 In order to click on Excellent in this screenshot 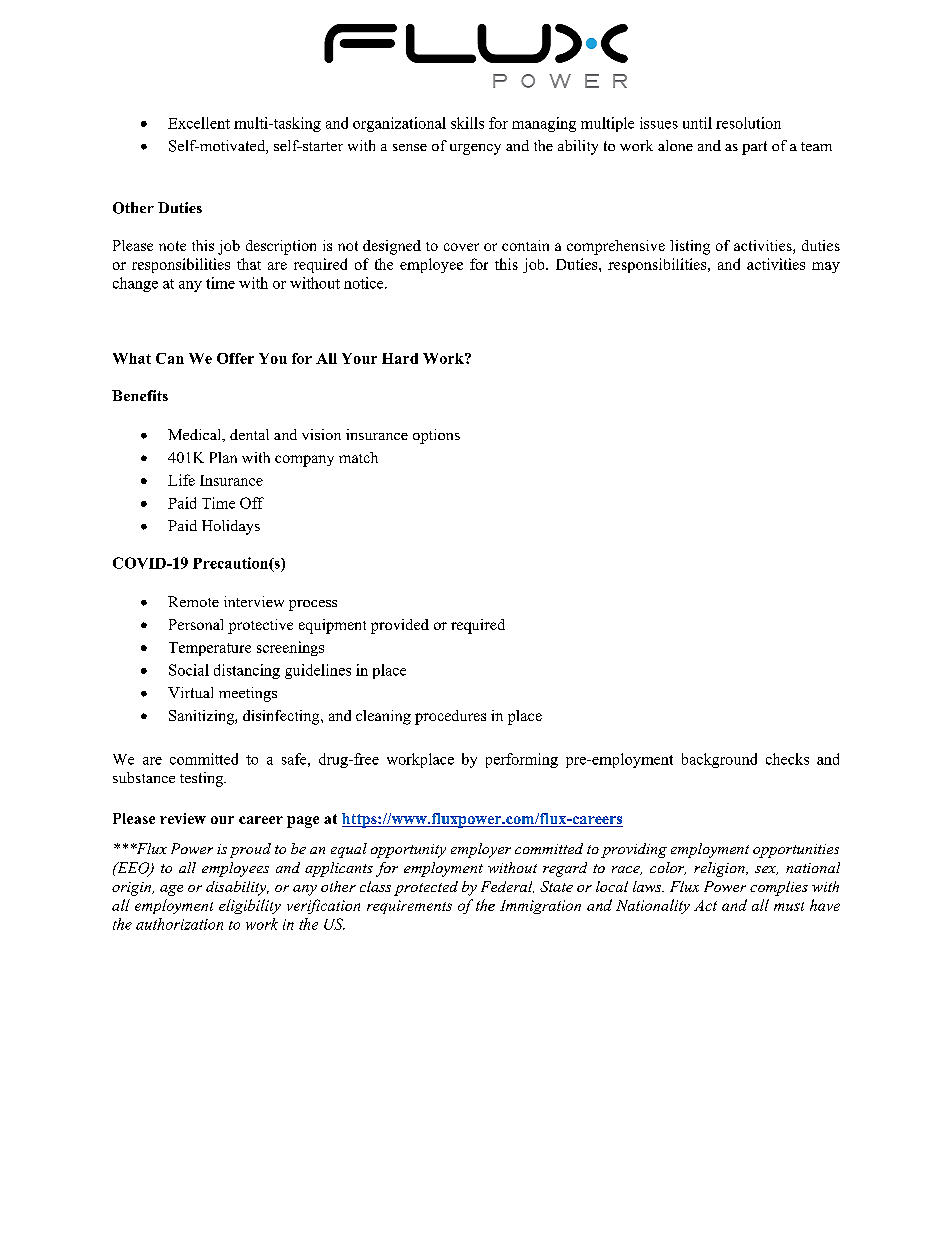, I will do `click(199, 123)`.
